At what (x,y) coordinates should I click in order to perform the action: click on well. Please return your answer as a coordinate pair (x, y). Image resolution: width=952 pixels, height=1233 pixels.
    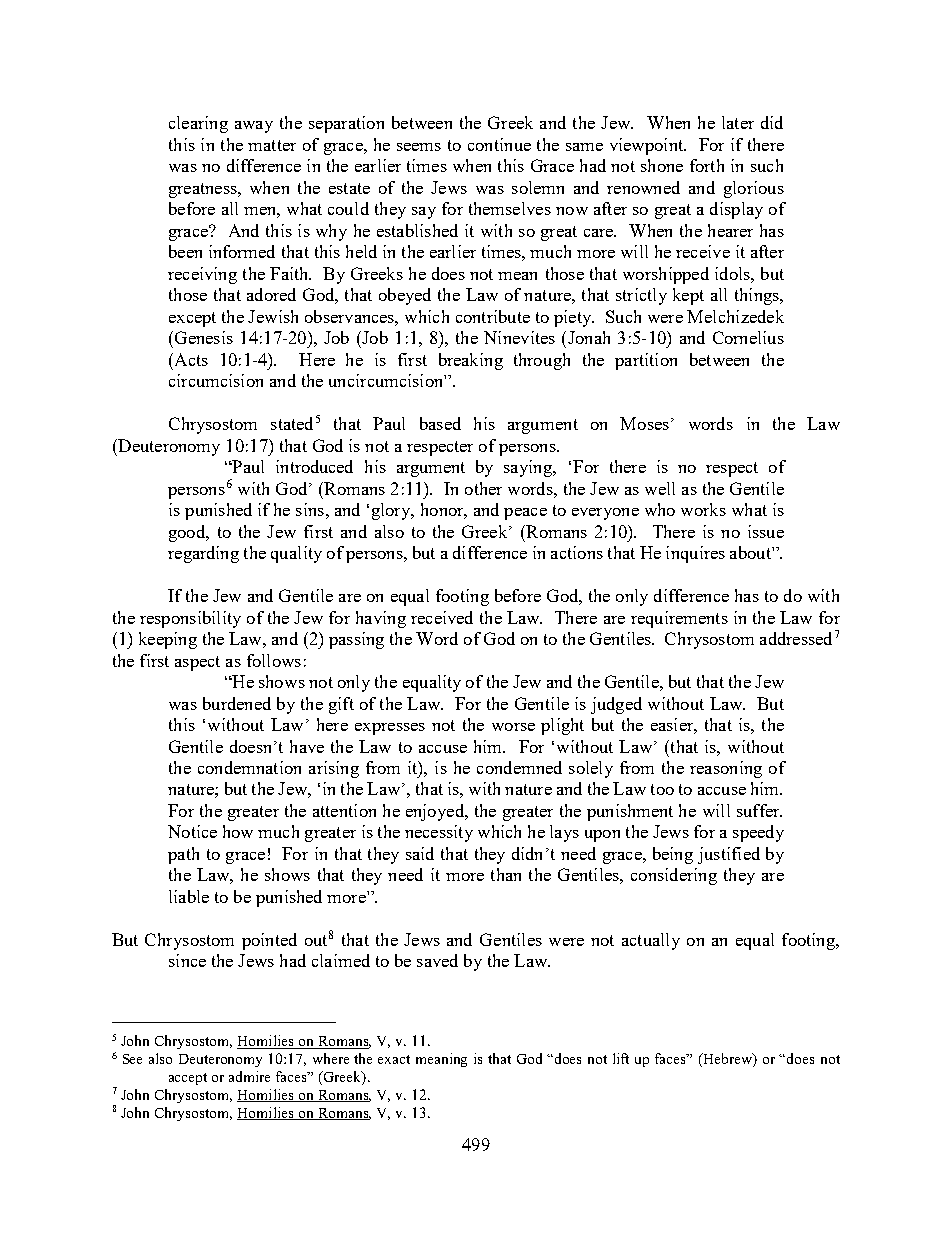
    Looking at the image, I should click on (660, 488).
